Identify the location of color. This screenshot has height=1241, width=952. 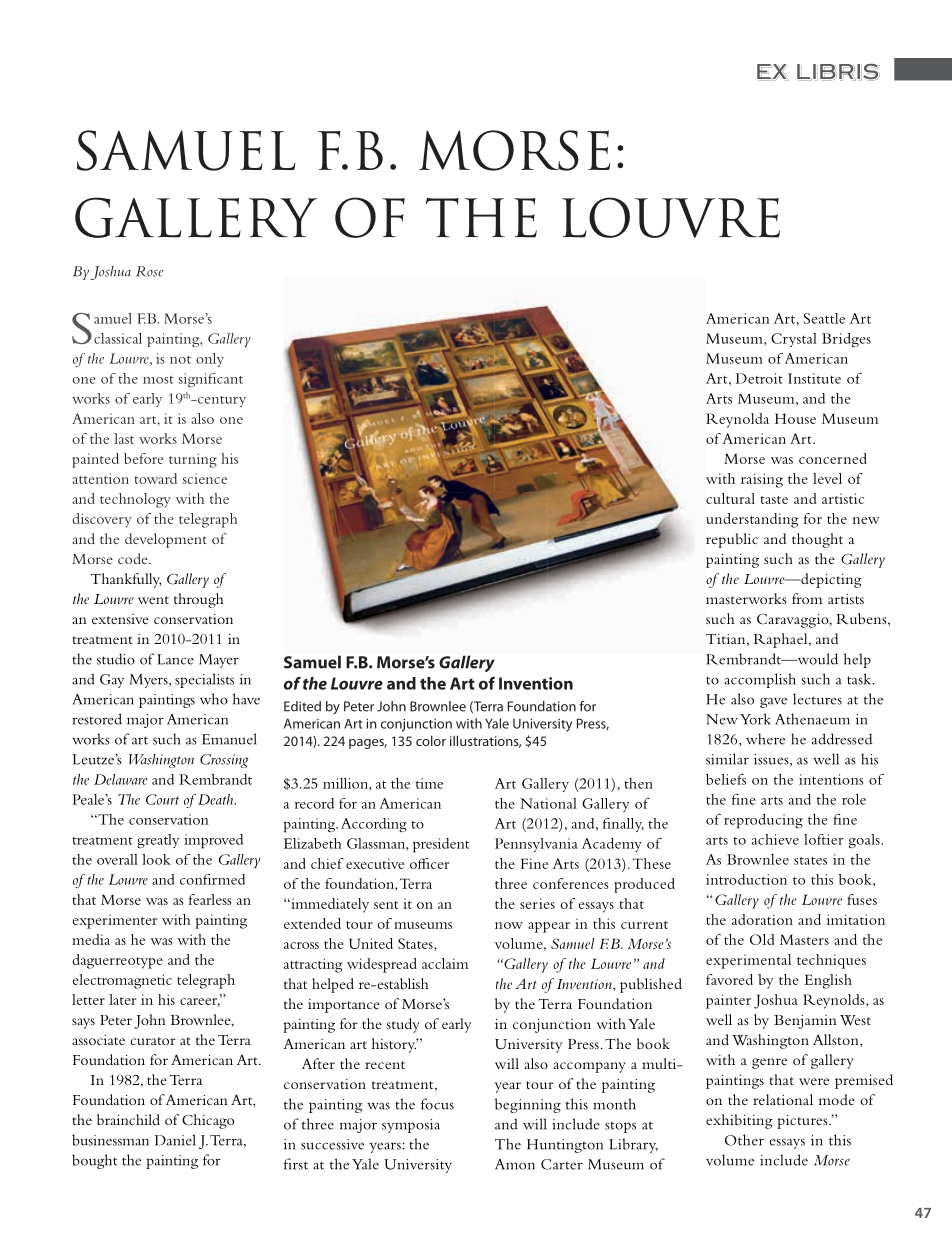
(431, 740).
